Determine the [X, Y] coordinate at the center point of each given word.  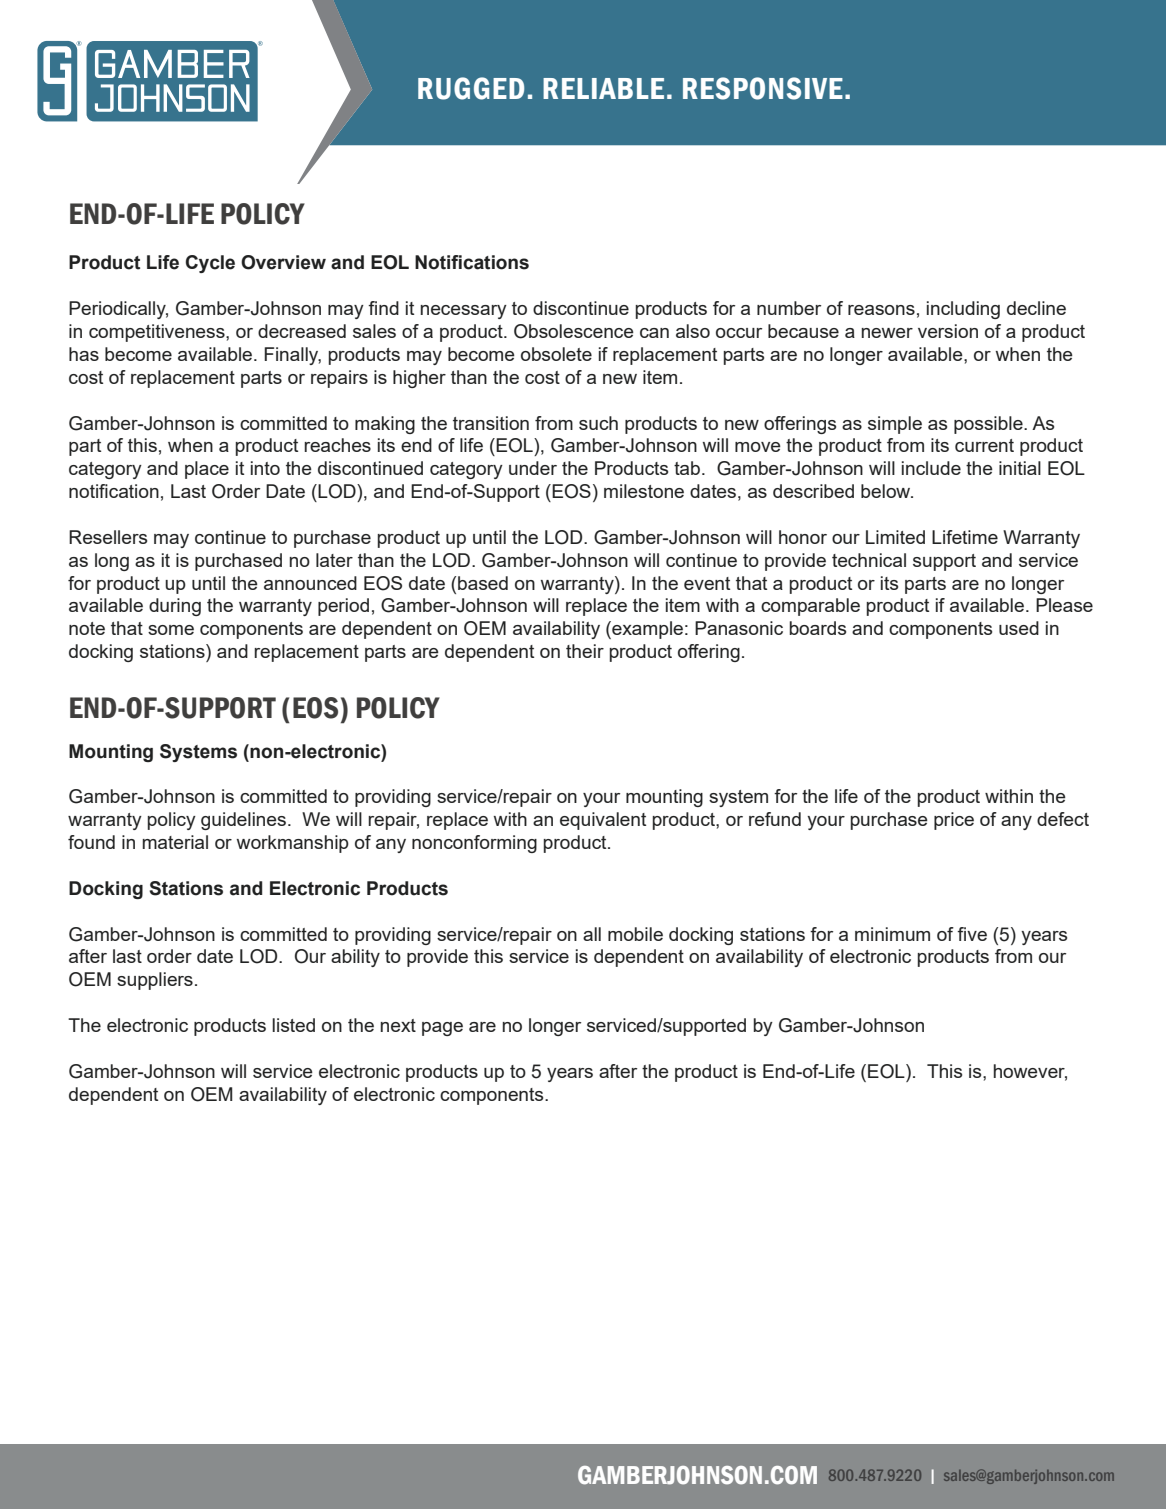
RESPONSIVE [763, 88]
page [442, 1029]
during [175, 607]
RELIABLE [603, 88]
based [483, 583]
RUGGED [471, 88]
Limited [895, 537]
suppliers [155, 981]
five [972, 934]
